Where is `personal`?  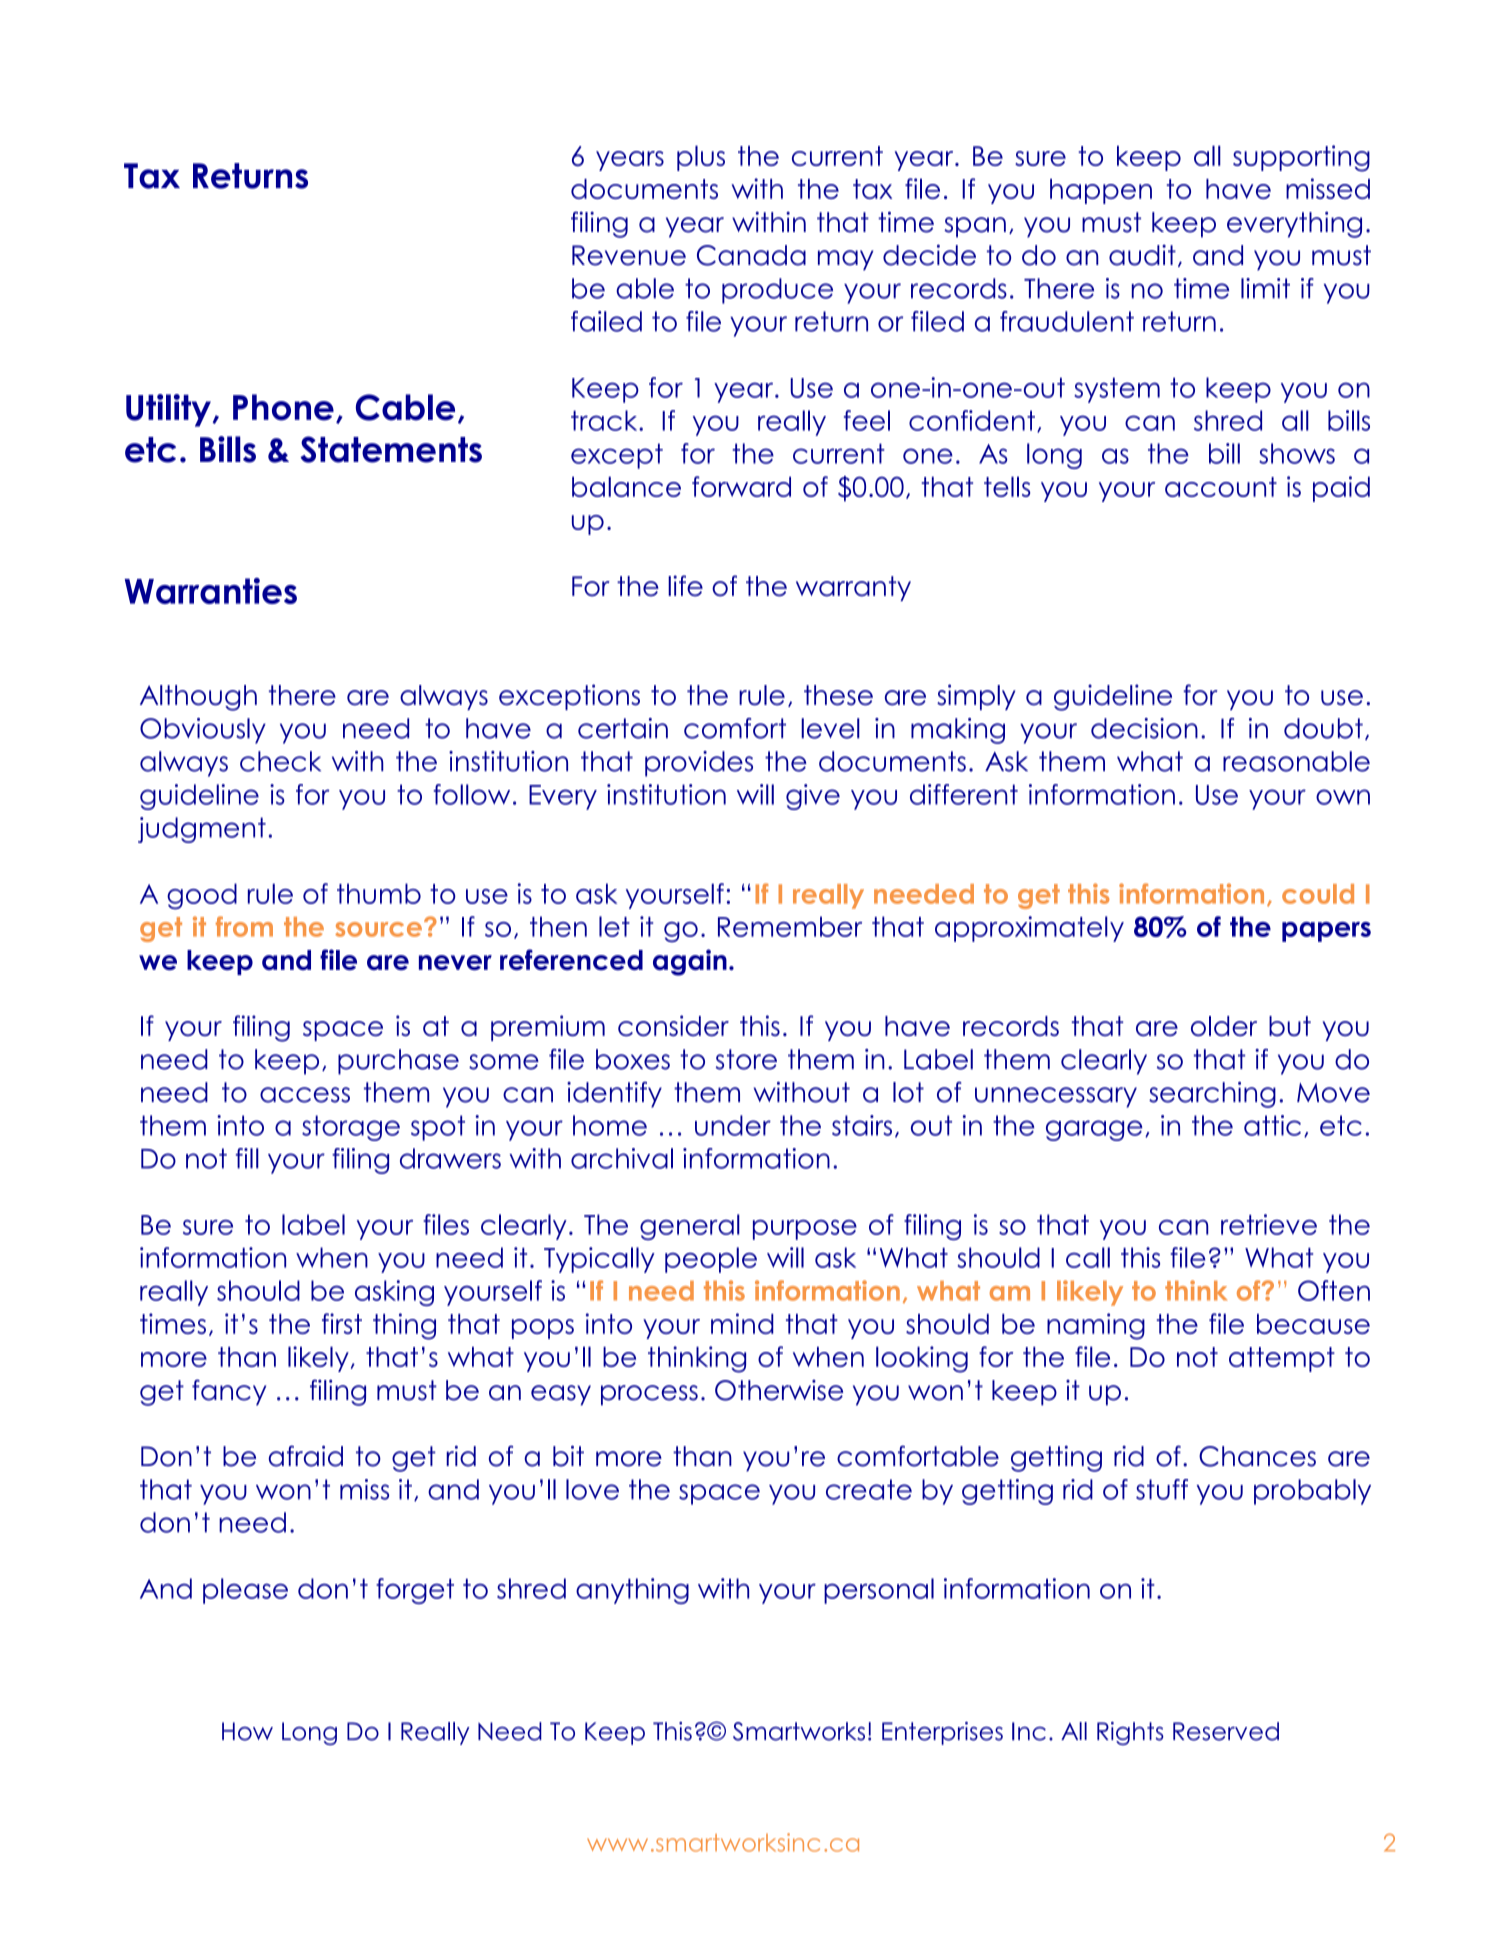 personal is located at coordinates (879, 1591).
